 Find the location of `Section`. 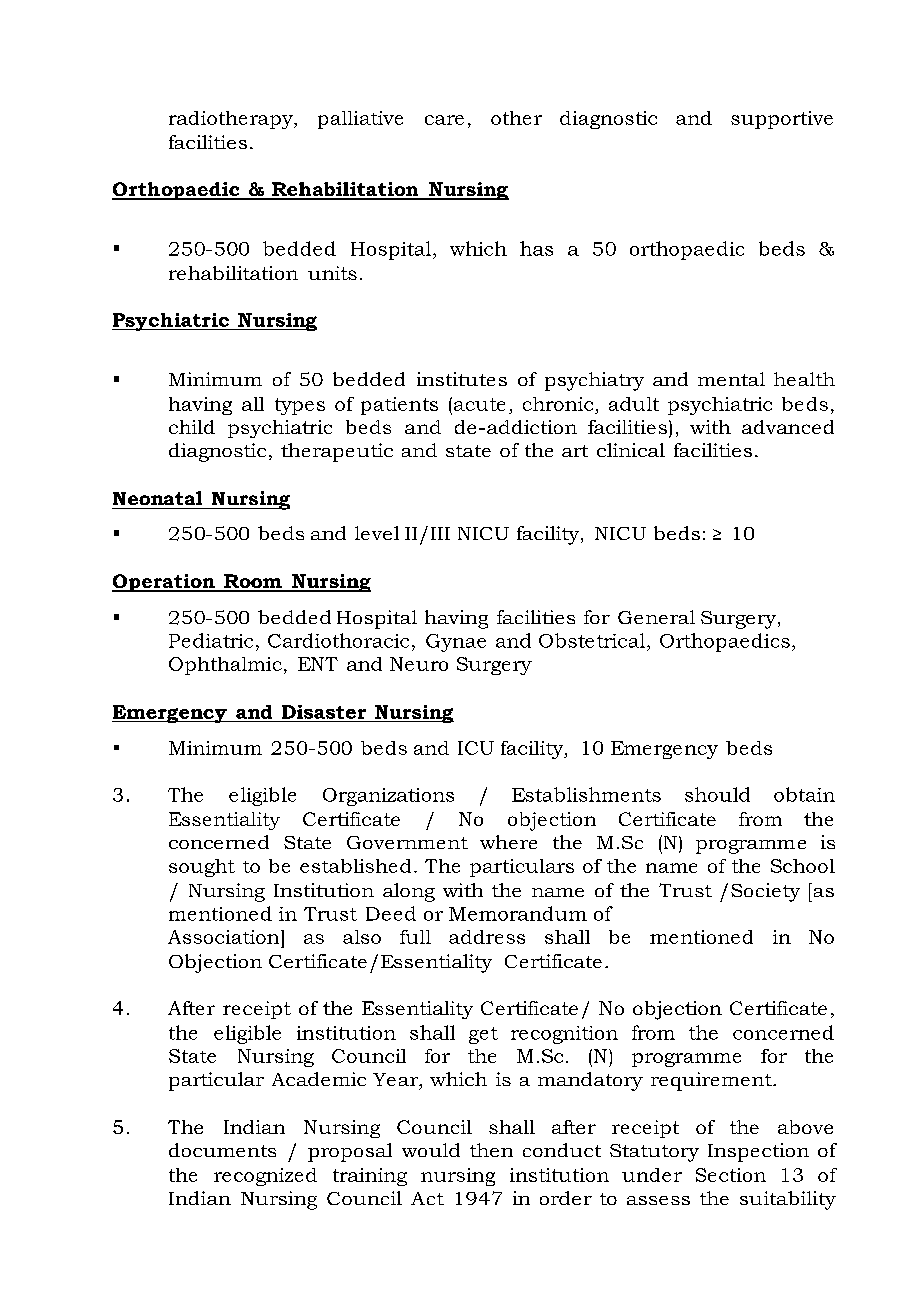

Section is located at coordinates (731, 1175).
